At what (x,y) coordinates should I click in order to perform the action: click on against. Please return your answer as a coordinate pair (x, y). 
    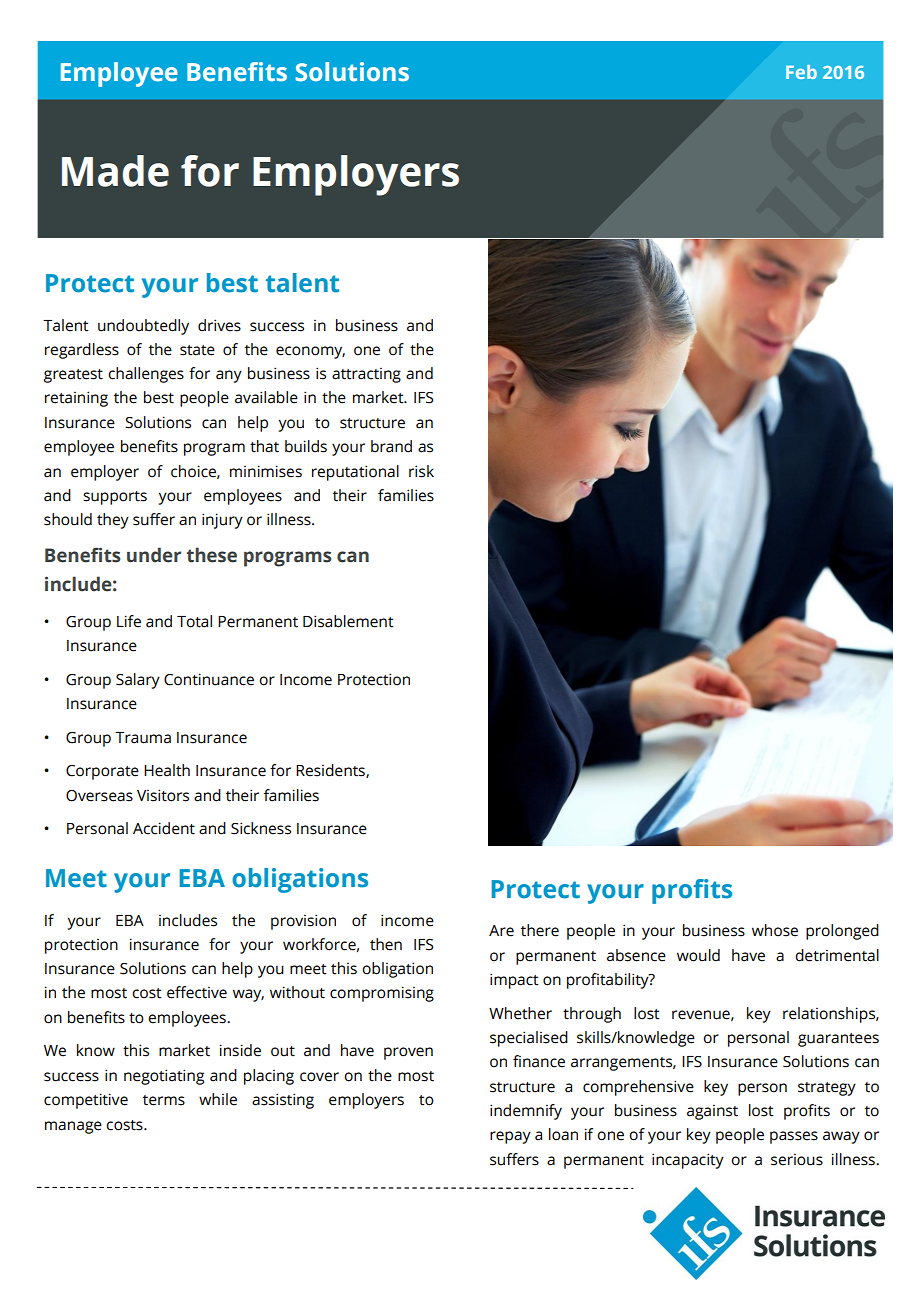
    Looking at the image, I should click on (712, 1112).
